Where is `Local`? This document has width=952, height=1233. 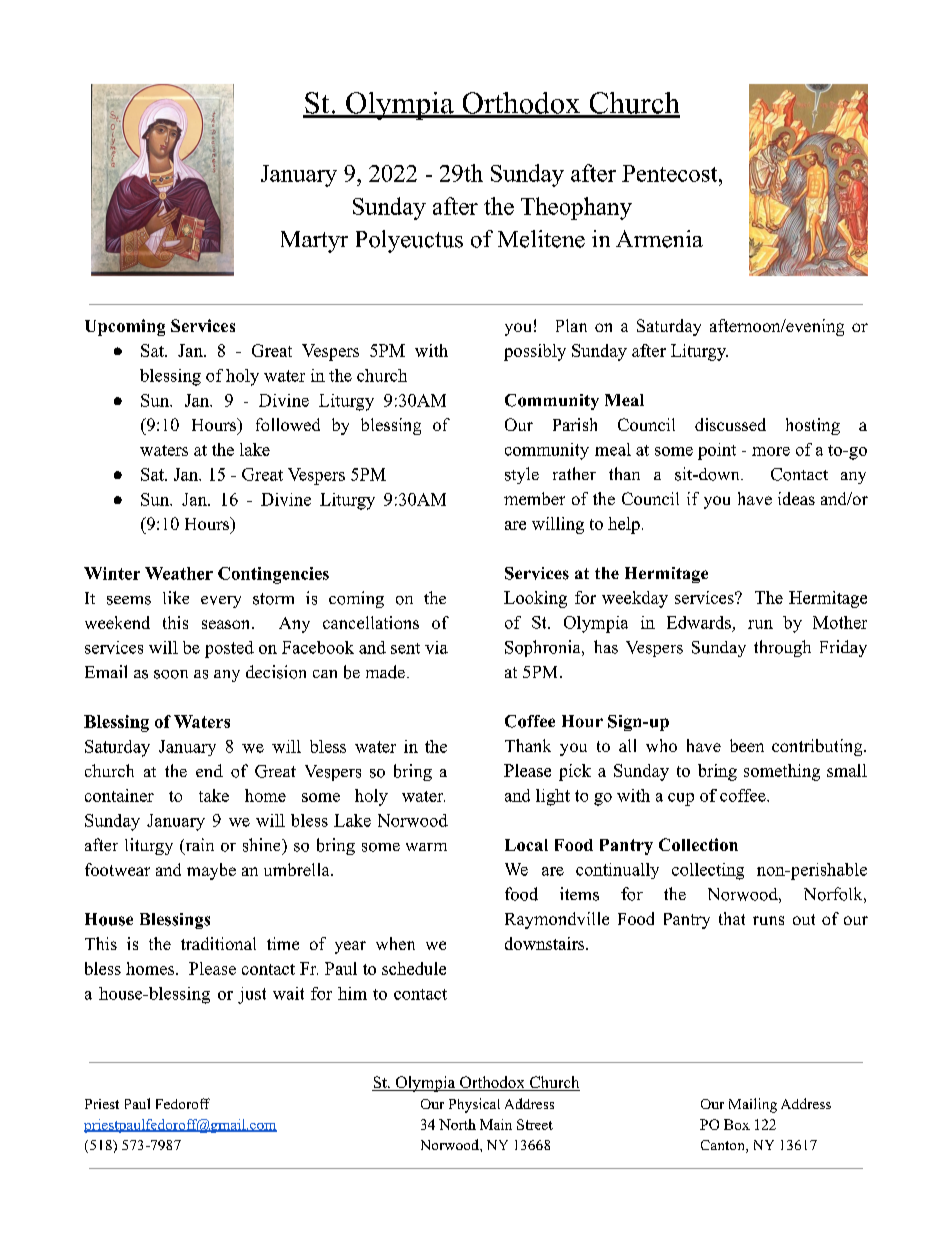 Local is located at coordinates (526, 845).
